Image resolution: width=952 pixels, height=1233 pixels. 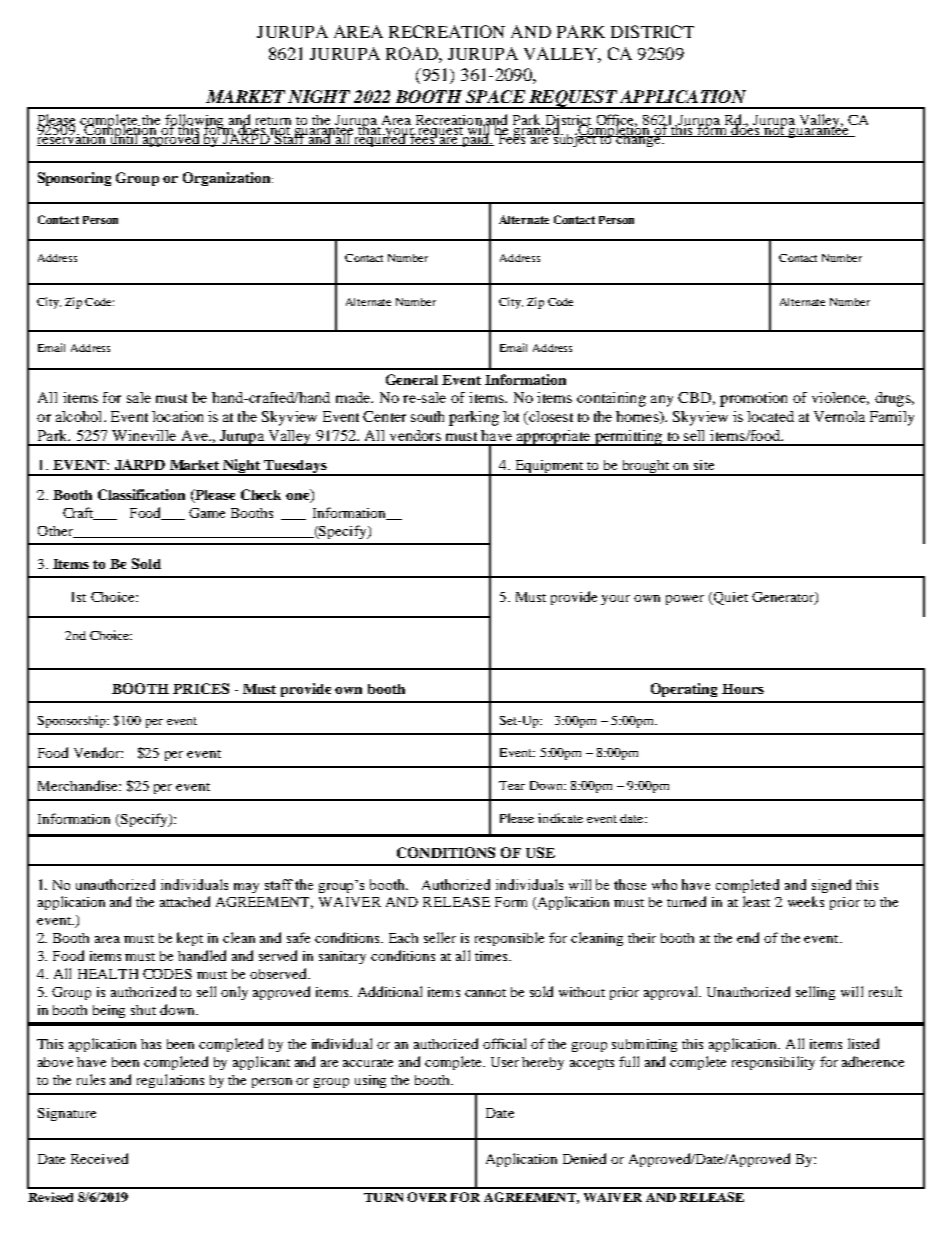 I want to click on Received, so click(x=99, y=1158).
